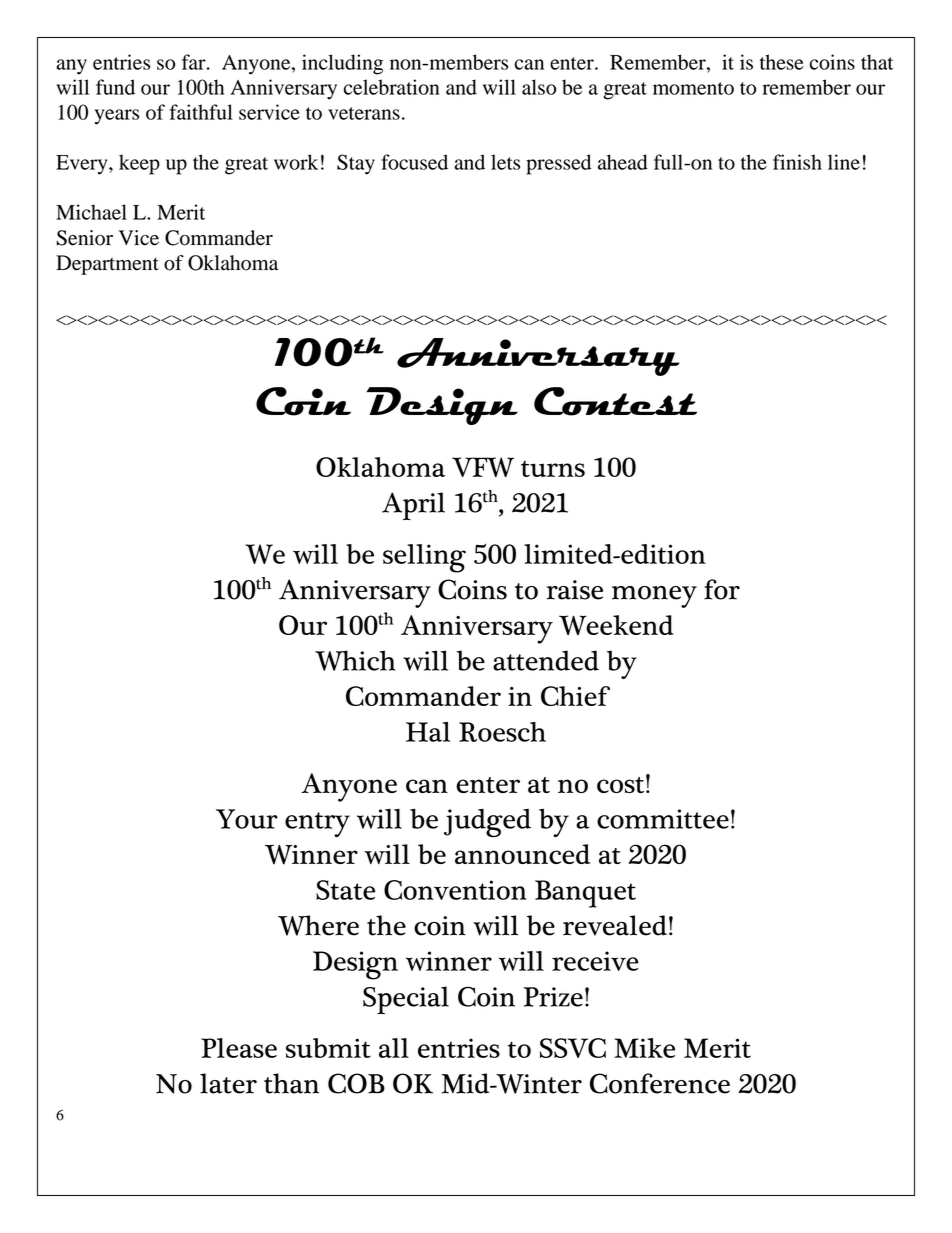  Describe the element at coordinates (660, 1083) in the image. I see `Conference` at that location.
